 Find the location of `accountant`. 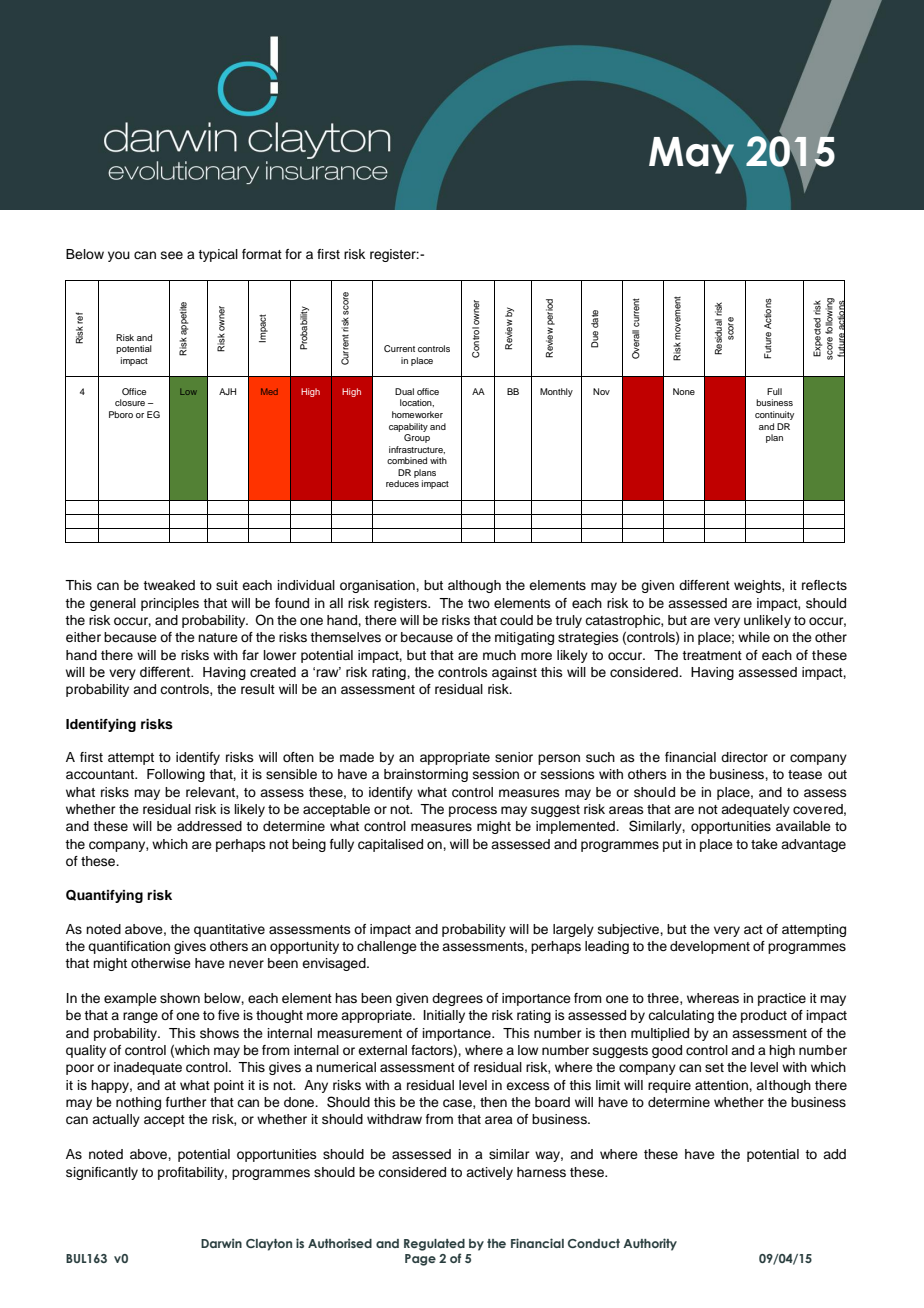

accountant is located at coordinates (101, 775).
